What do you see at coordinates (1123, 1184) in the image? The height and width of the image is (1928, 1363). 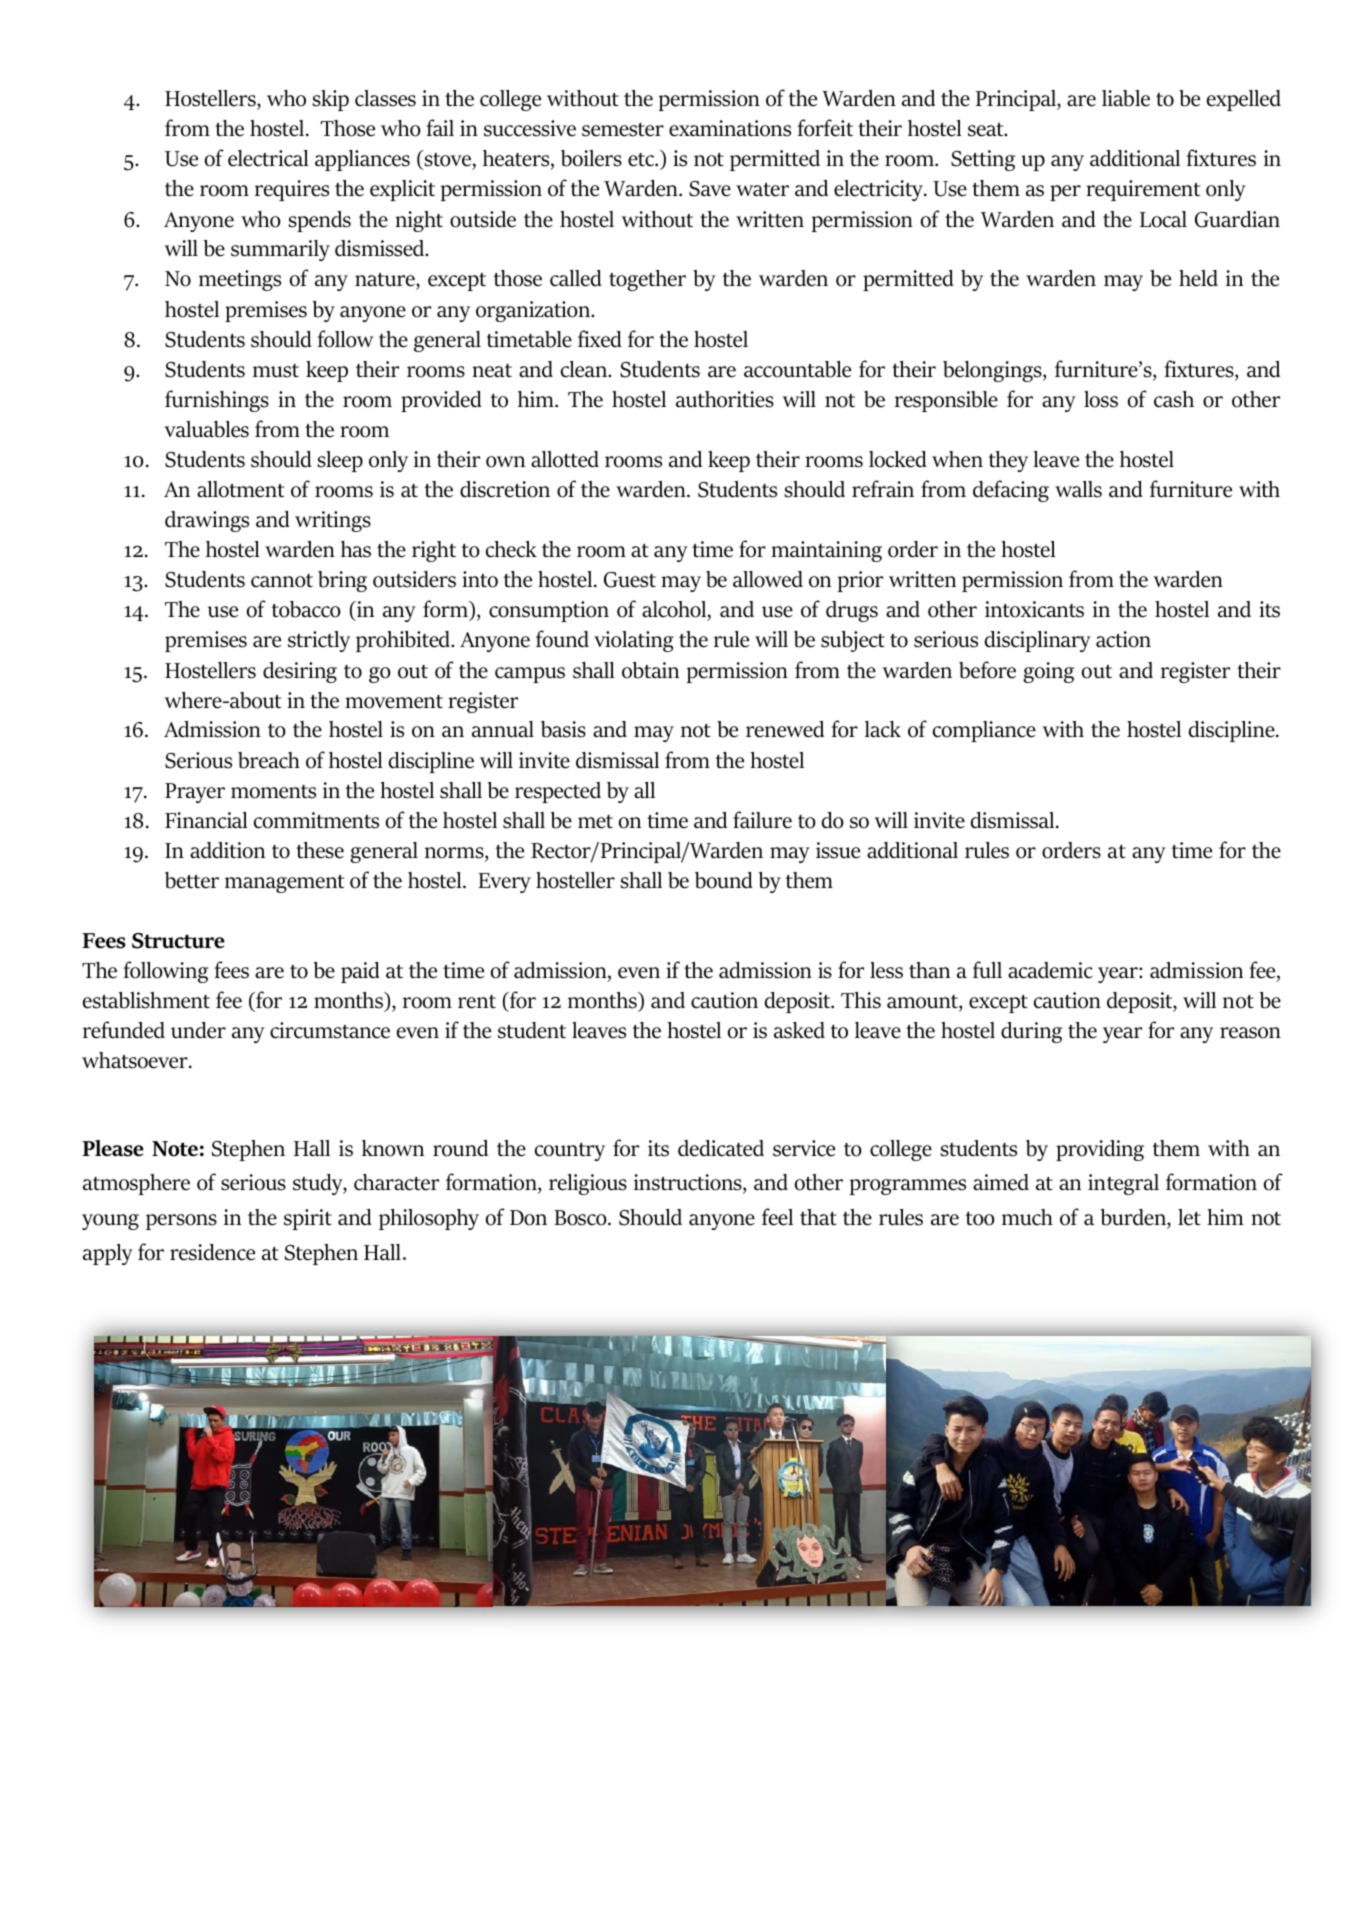 I see `integral` at bounding box center [1123, 1184].
